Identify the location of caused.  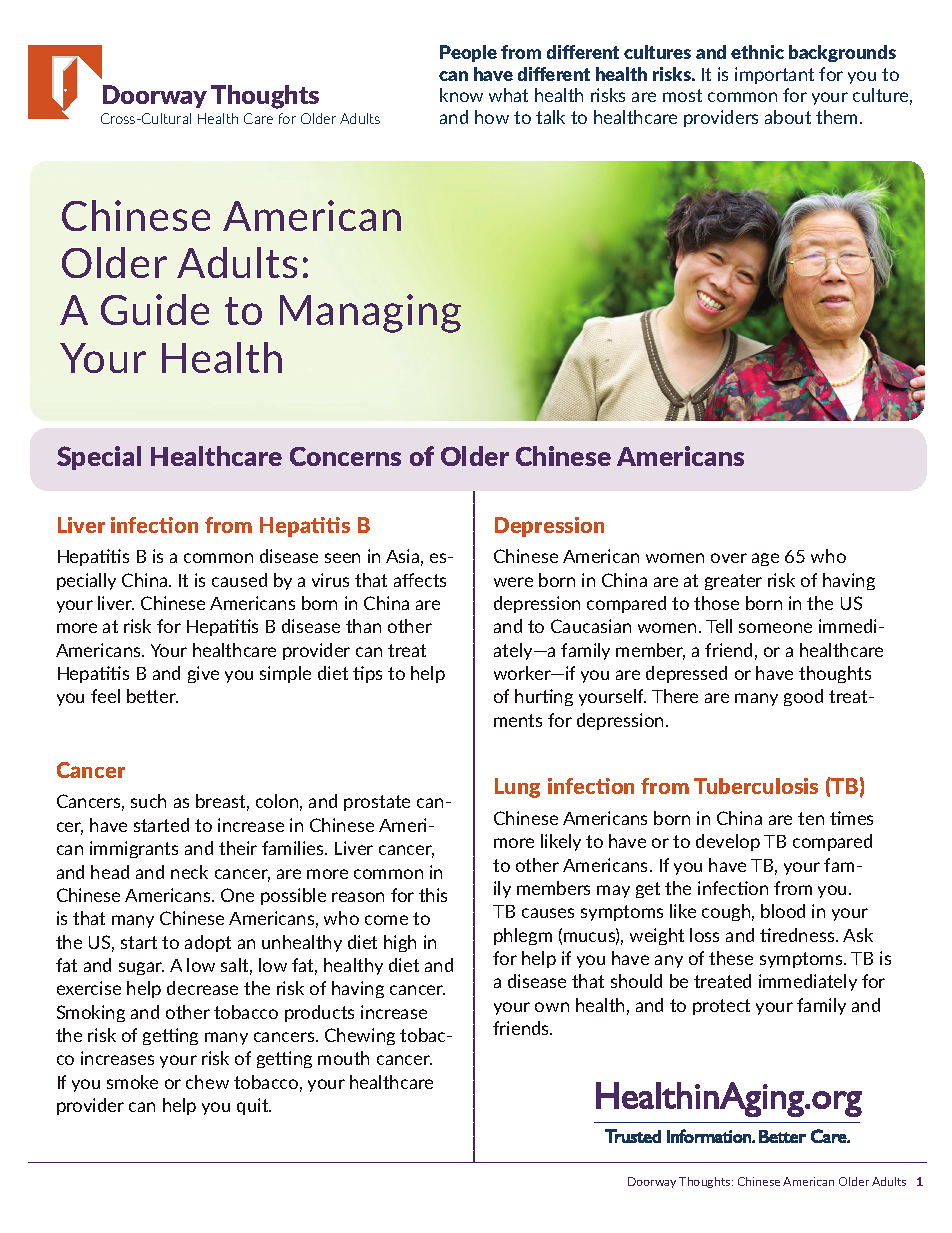
(239, 580).
